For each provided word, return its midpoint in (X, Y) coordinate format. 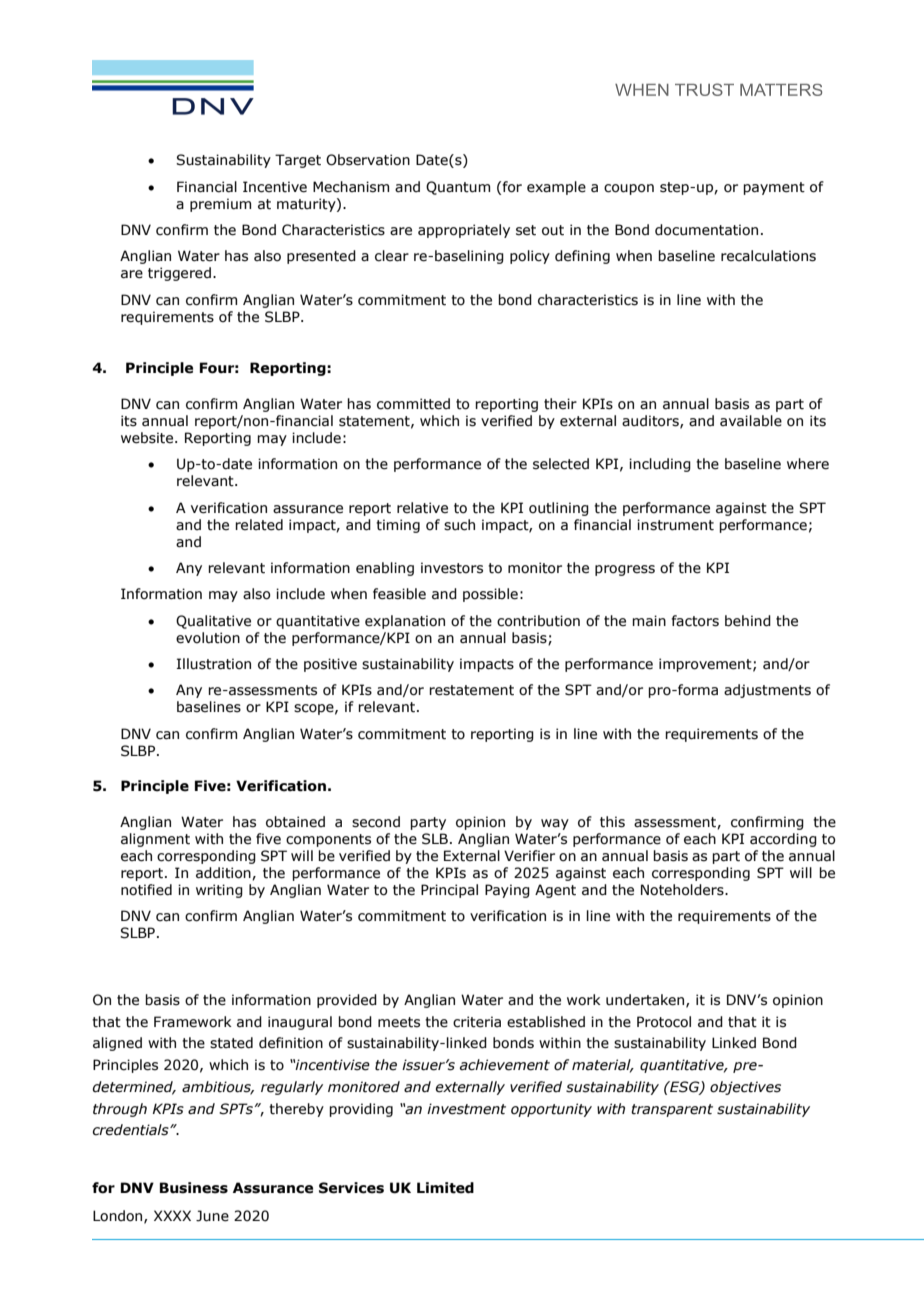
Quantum (458, 188)
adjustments (767, 691)
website (148, 438)
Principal (449, 891)
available (751, 421)
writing (219, 891)
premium (220, 205)
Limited (445, 1188)
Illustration (214, 664)
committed (413, 404)
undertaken (646, 1000)
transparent (672, 1110)
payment (774, 188)
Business (194, 1188)
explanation (405, 622)
